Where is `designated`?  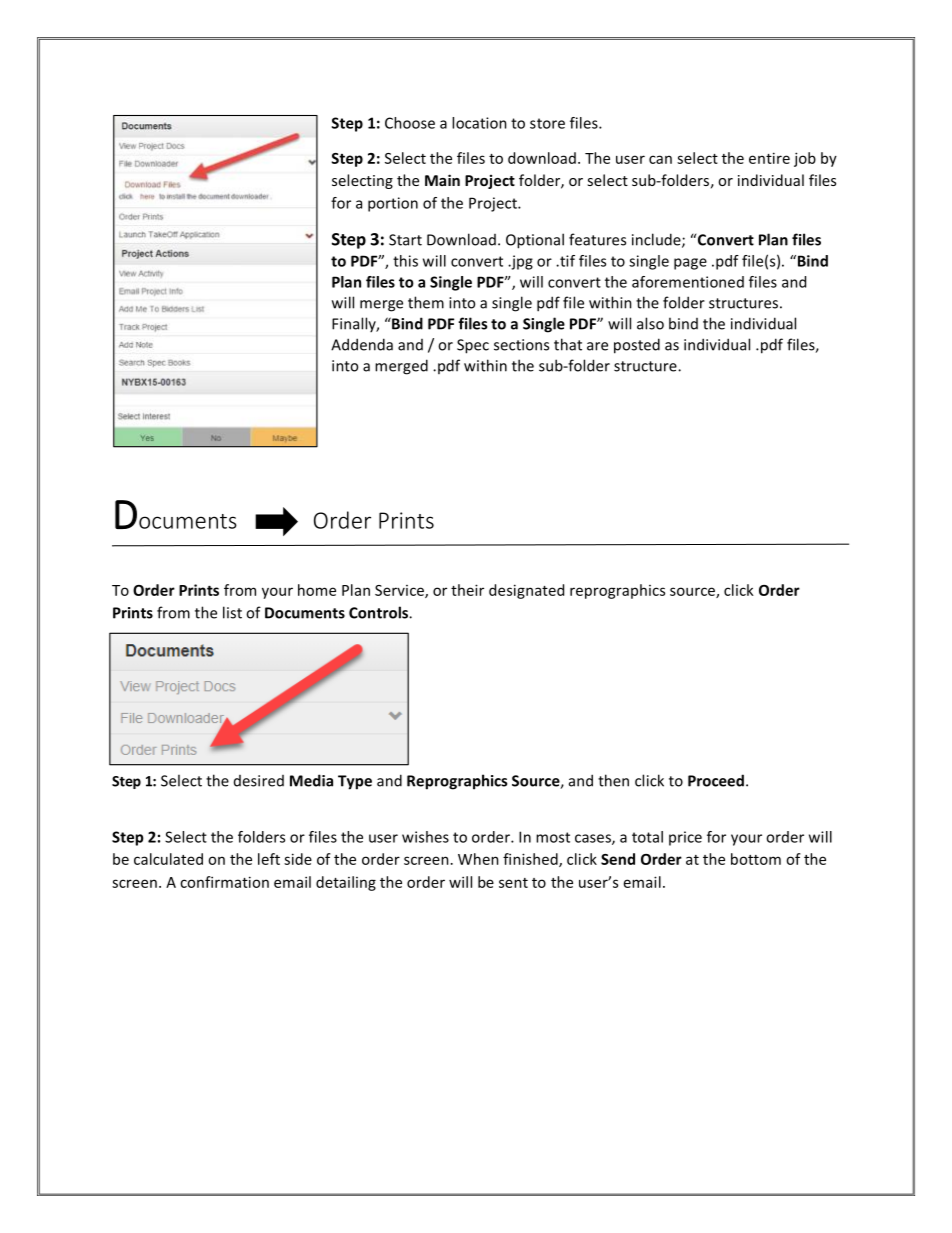
designated is located at coordinates (526, 591).
